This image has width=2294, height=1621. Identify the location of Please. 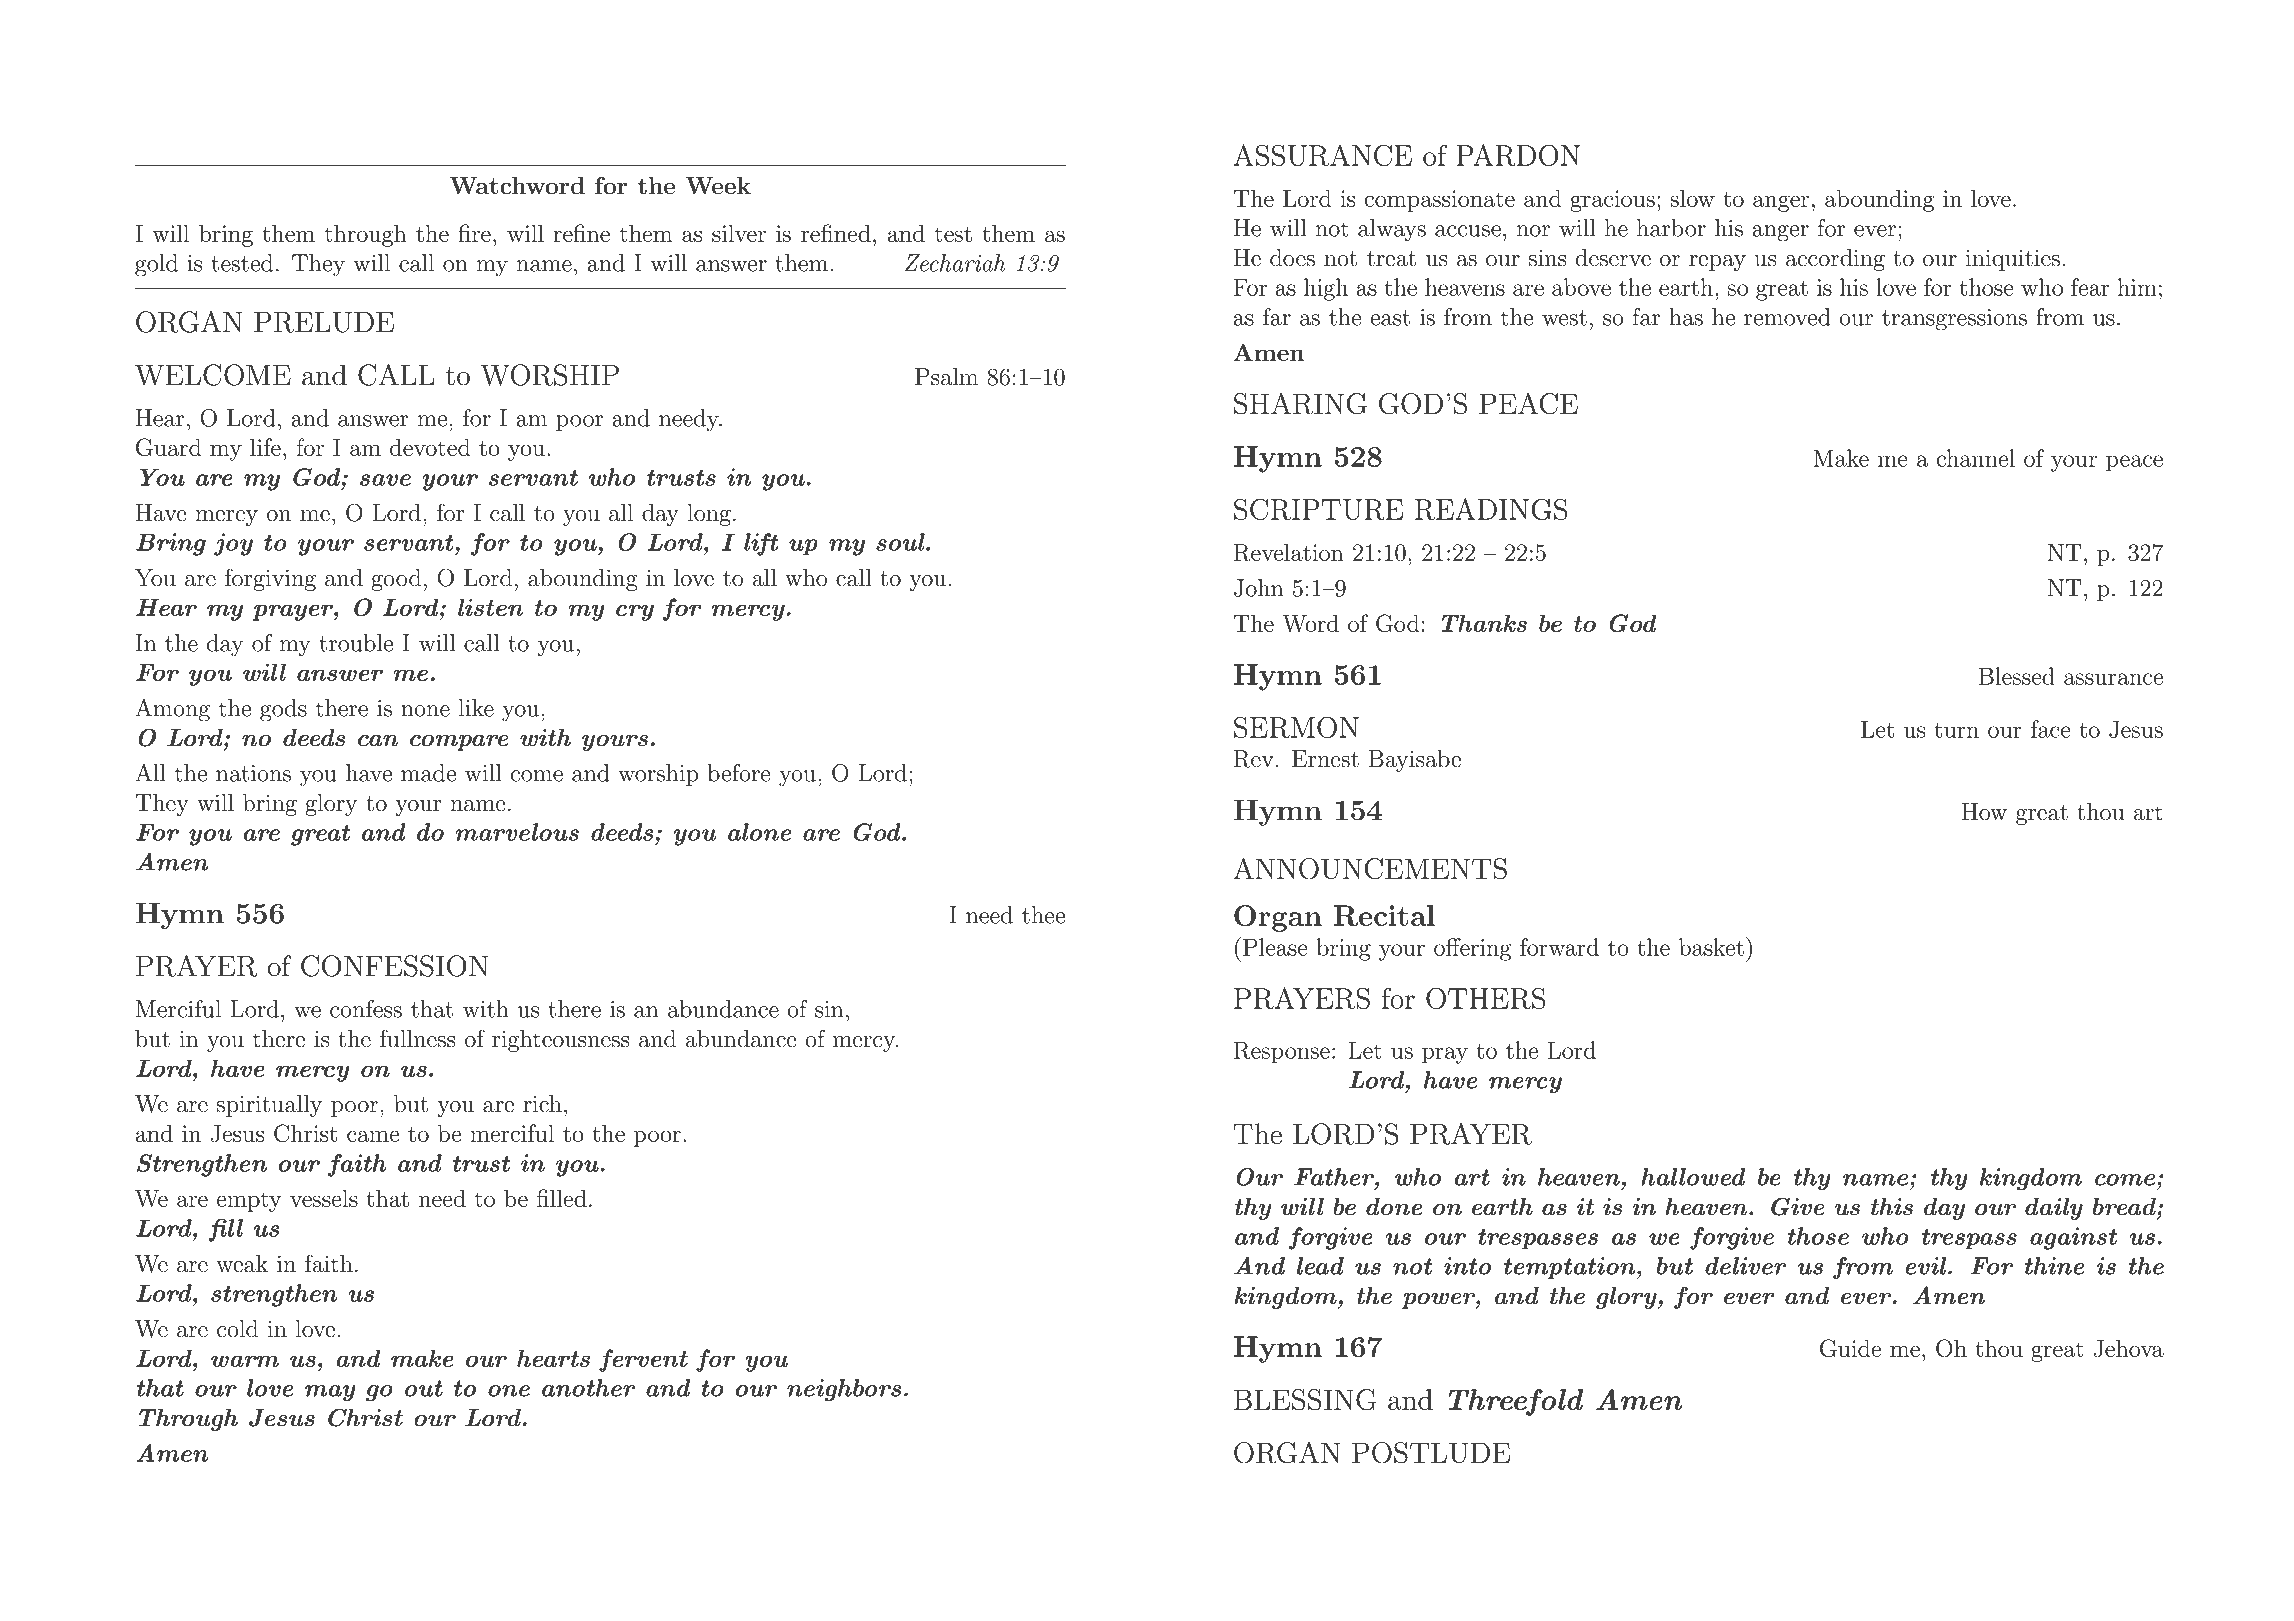
(1275, 947).
